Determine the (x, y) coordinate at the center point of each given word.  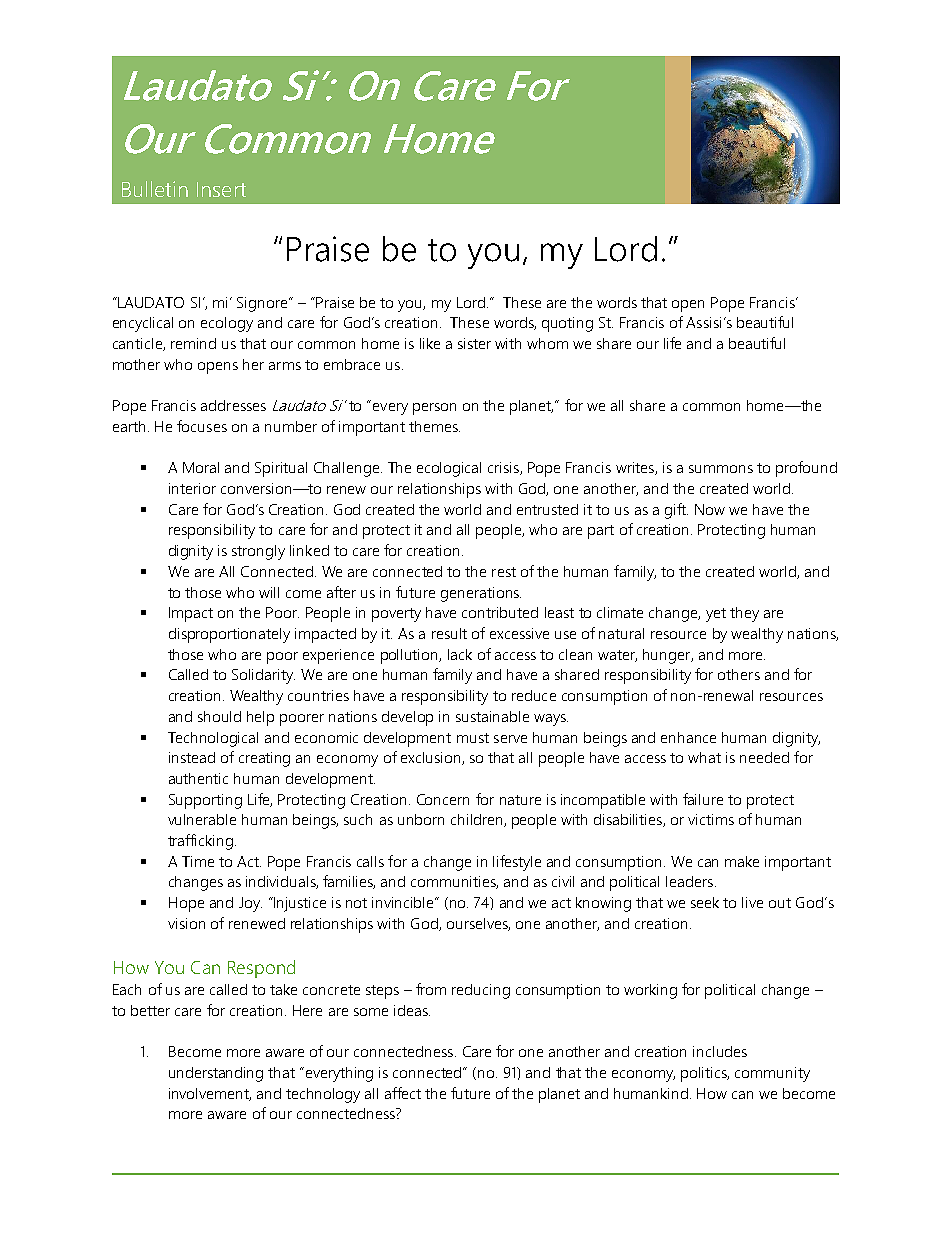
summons (721, 469)
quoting (567, 324)
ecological (449, 469)
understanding (216, 1074)
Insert (221, 189)
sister (474, 343)
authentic (198, 778)
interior (192, 488)
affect (403, 1093)
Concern (443, 799)
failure (703, 799)
